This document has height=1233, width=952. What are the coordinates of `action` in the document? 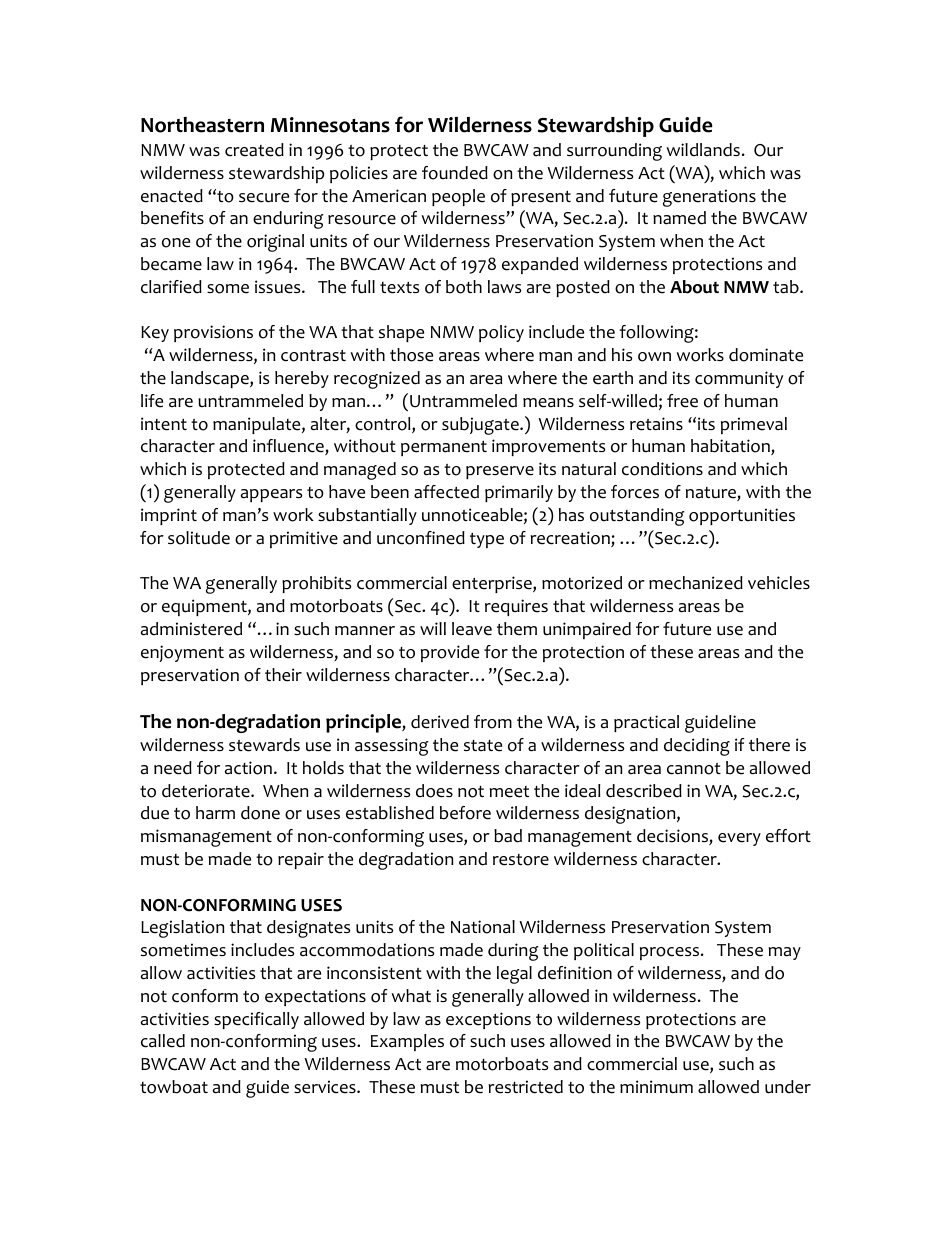 It's located at (248, 768).
